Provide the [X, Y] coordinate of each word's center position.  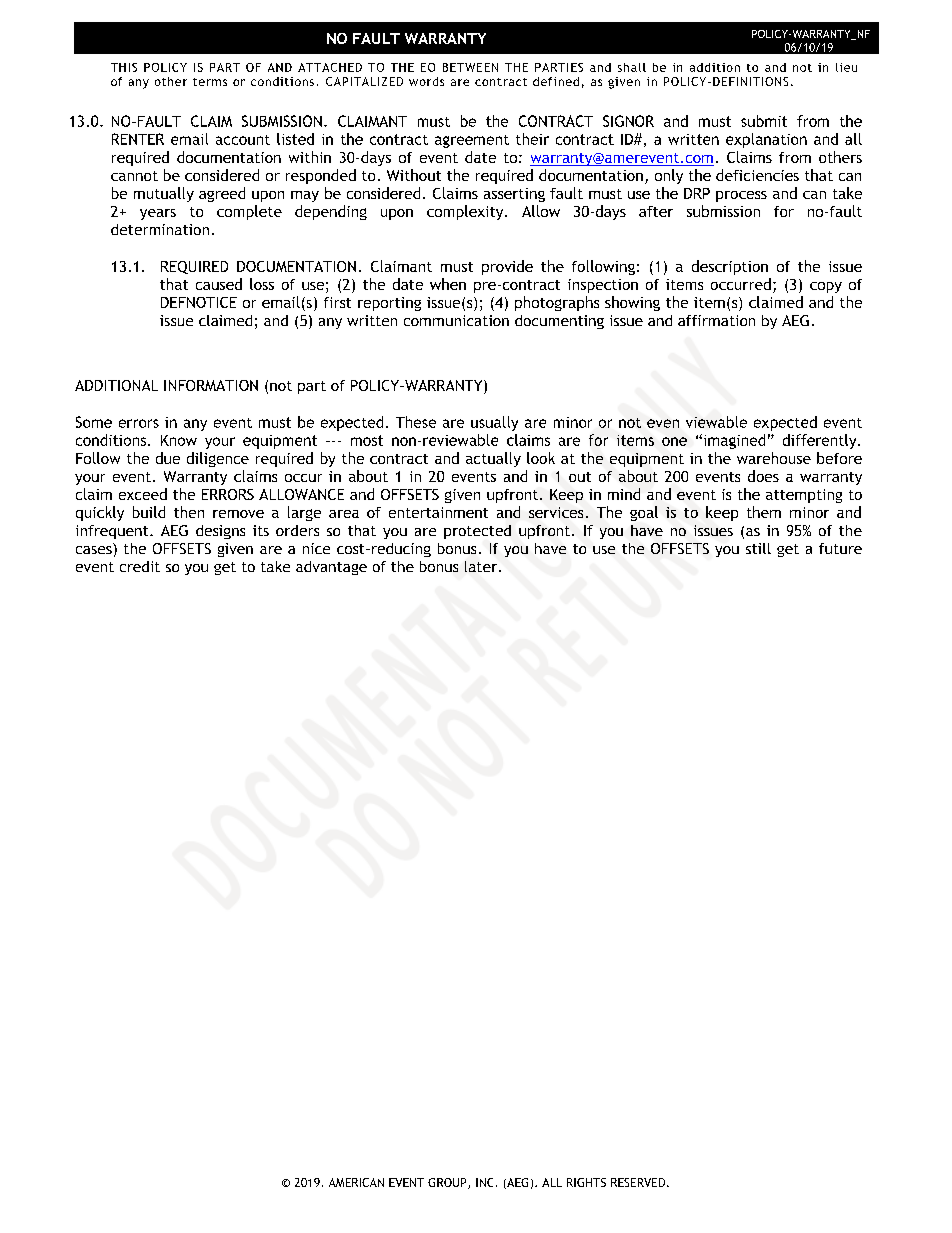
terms [210, 82]
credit [140, 566]
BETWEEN [470, 67]
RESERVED [639, 1182]
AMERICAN [356, 1182]
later [482, 566]
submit [764, 121]
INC [484, 1182]
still [758, 548]
